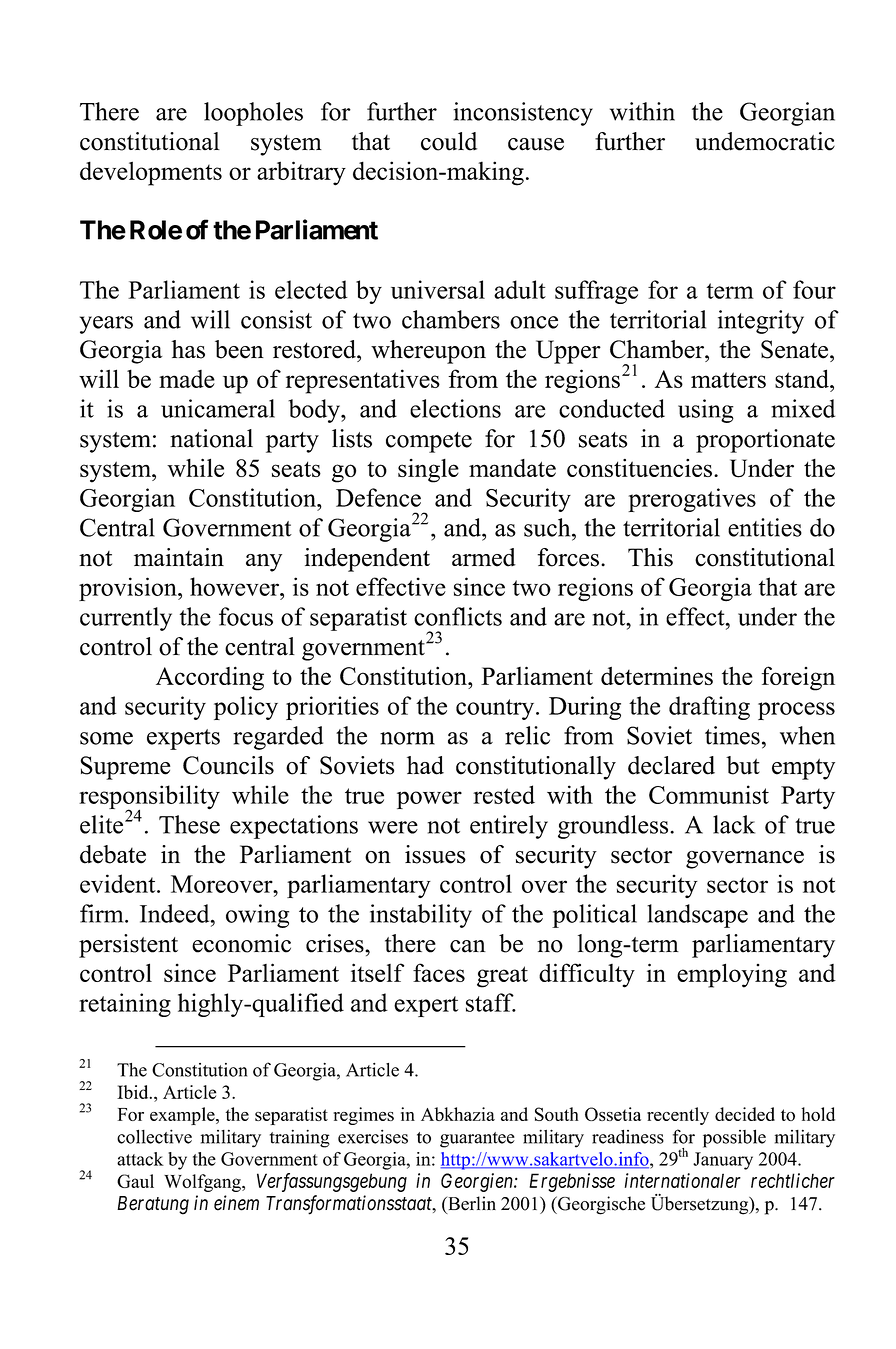  What do you see at coordinates (692, 500) in the screenshot?
I see `prerogatives` at bounding box center [692, 500].
